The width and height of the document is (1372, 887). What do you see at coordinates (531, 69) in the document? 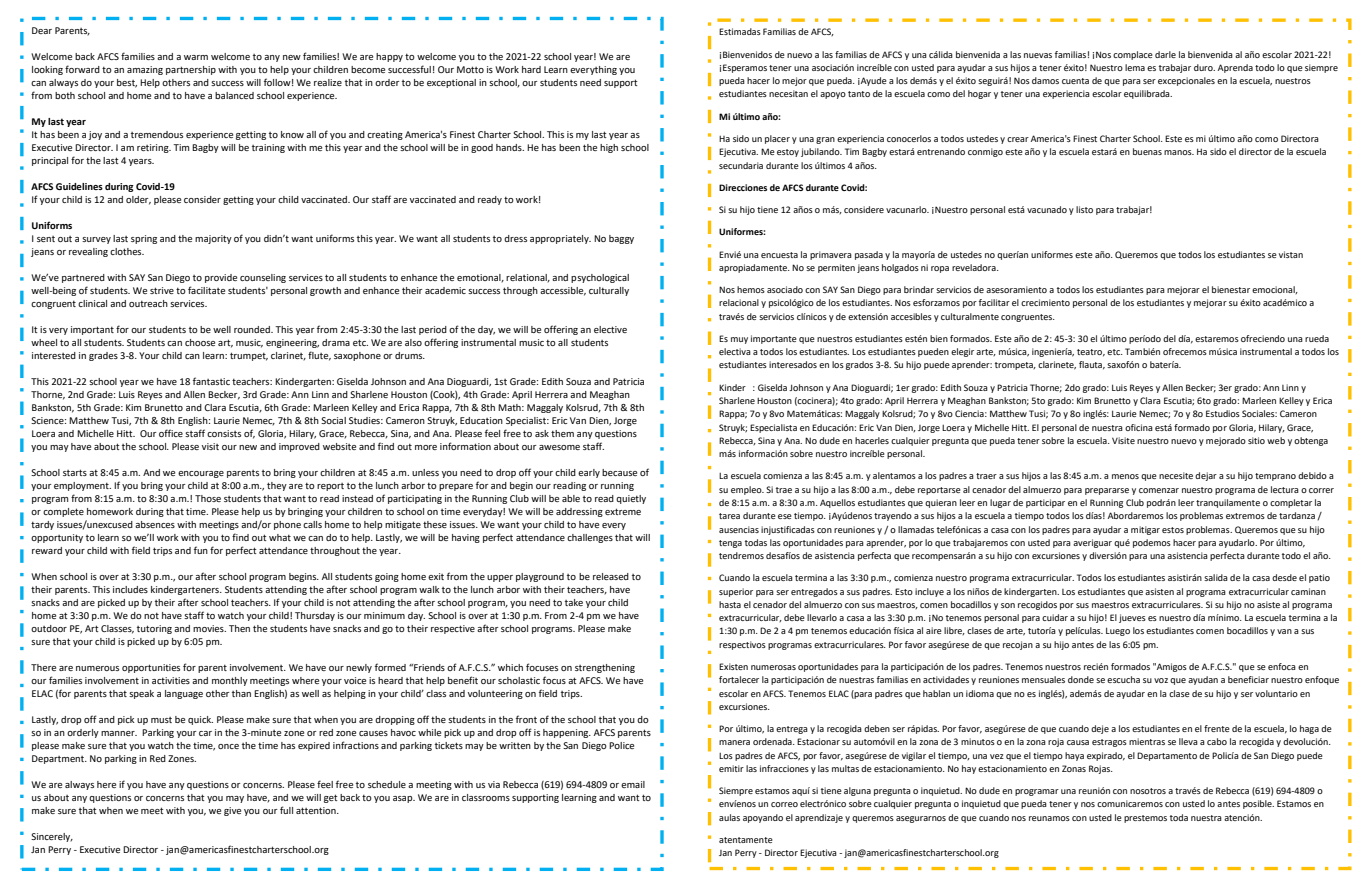
I see `hard` at bounding box center [531, 69].
